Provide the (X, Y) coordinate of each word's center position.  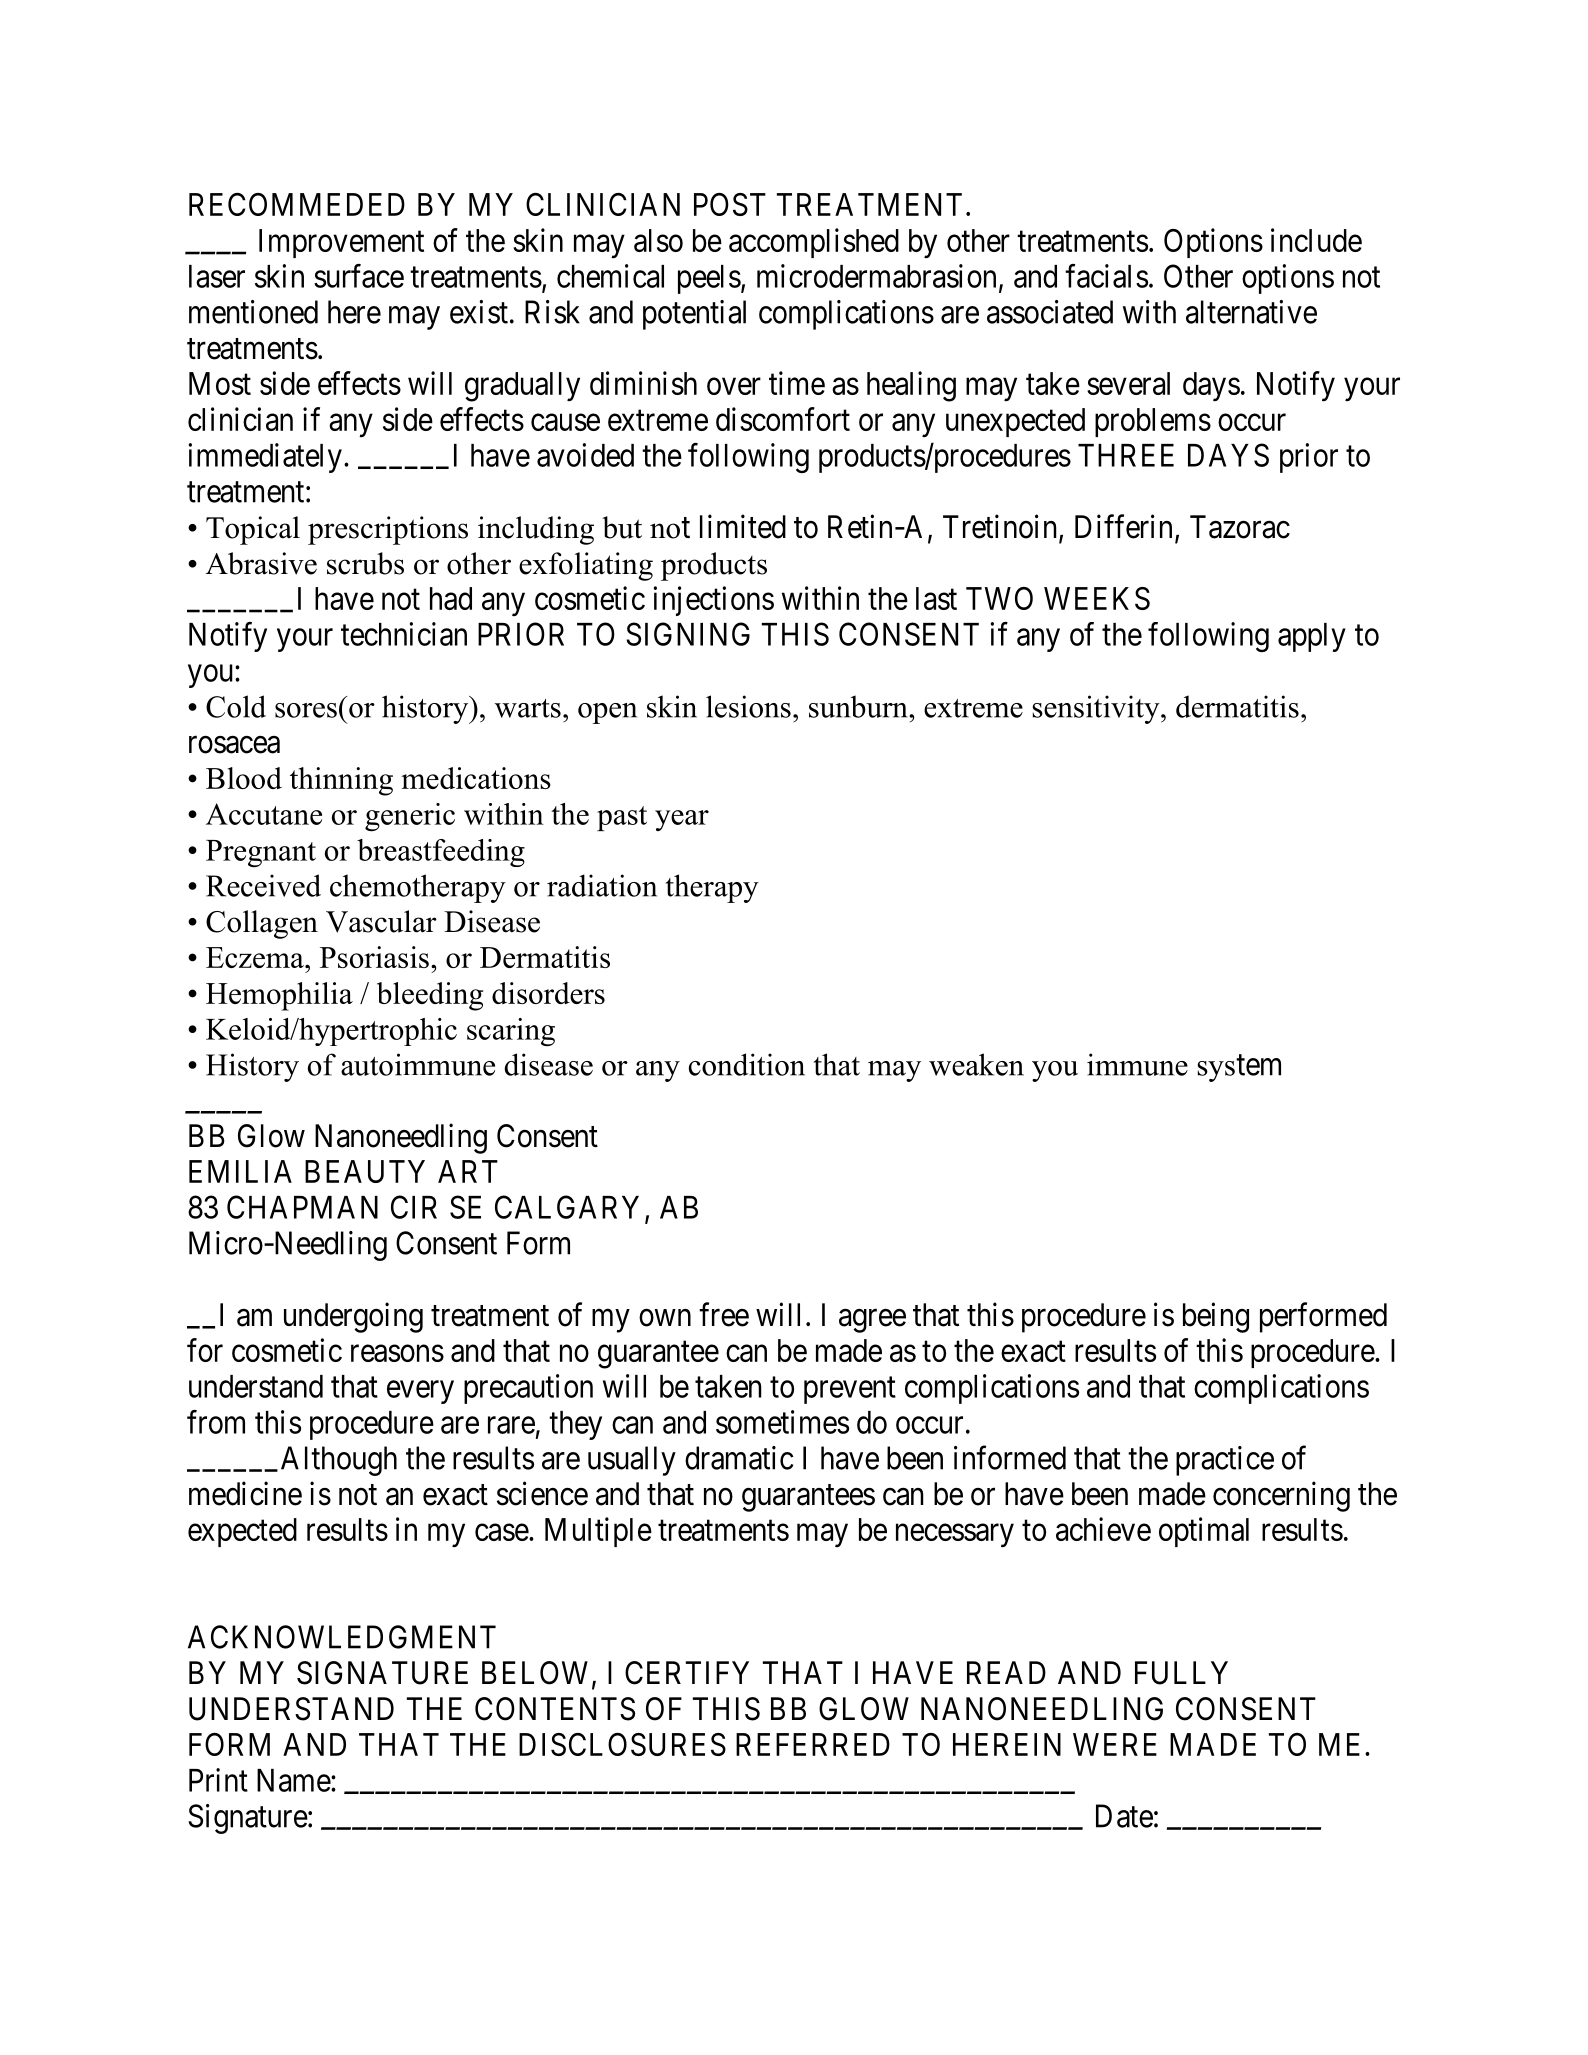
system (1239, 1068)
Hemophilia (279, 996)
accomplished (814, 243)
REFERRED (813, 1744)
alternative (1251, 312)
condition (747, 1064)
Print (218, 1780)
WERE (1115, 1744)
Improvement (341, 243)
